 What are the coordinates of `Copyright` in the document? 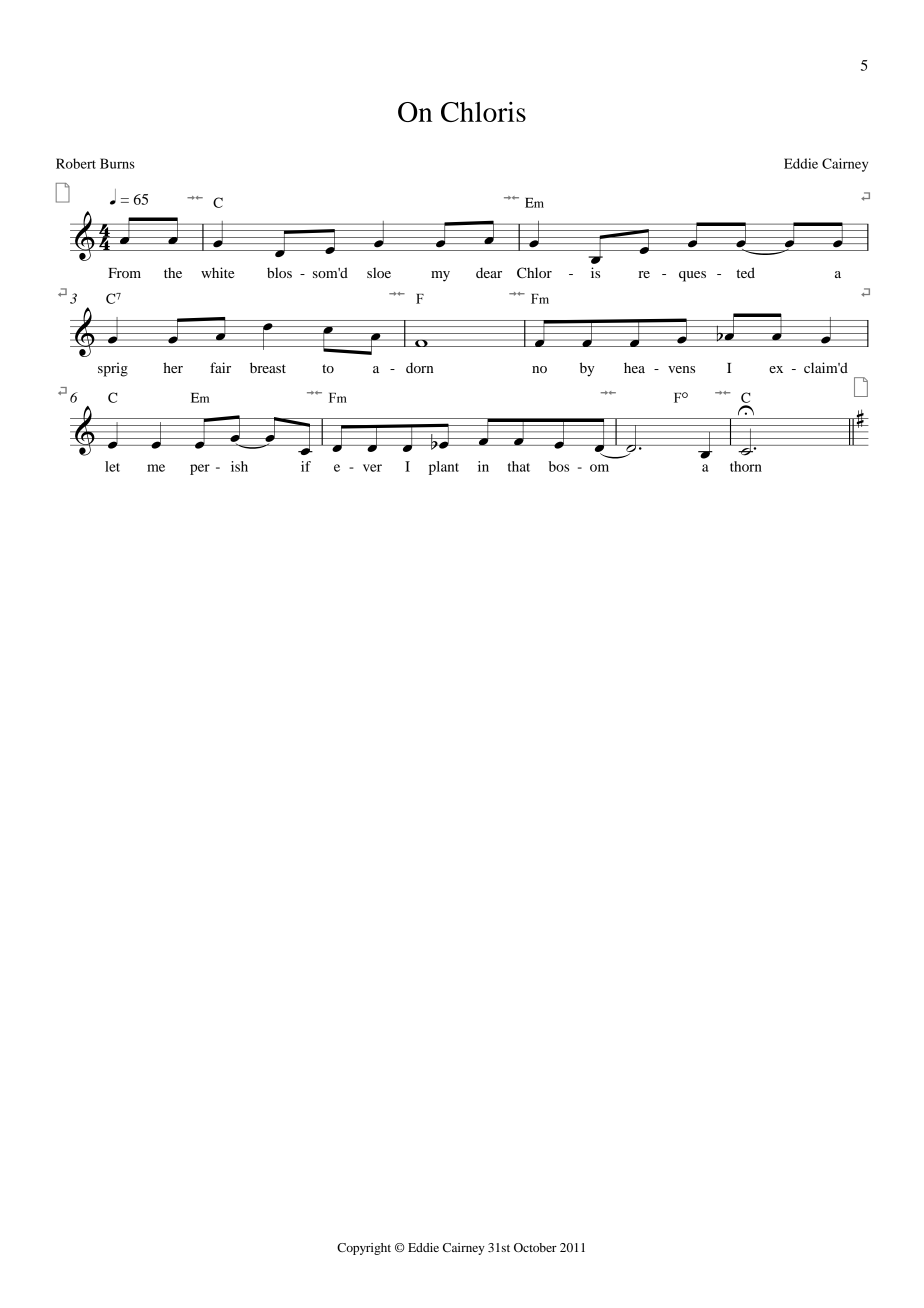 It's located at (364, 1249).
